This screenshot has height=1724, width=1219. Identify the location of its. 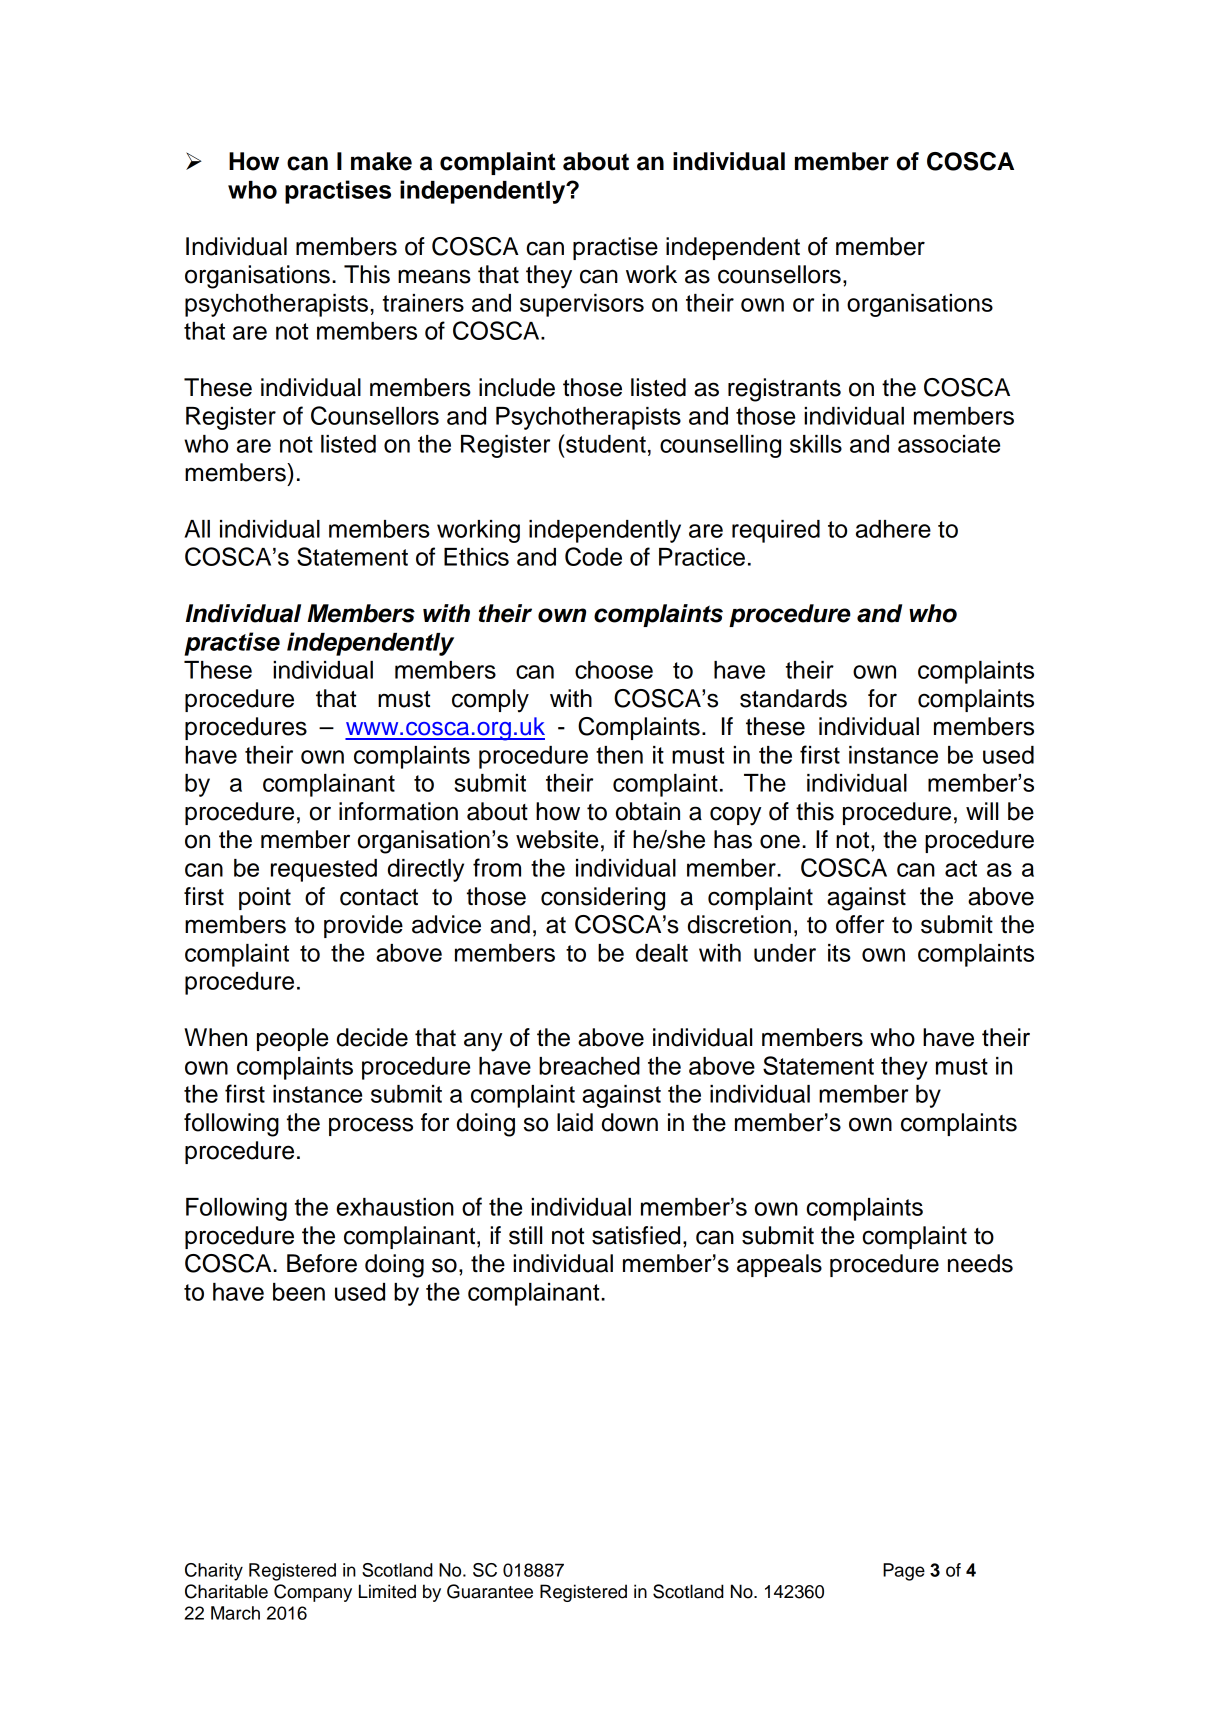
(839, 953).
